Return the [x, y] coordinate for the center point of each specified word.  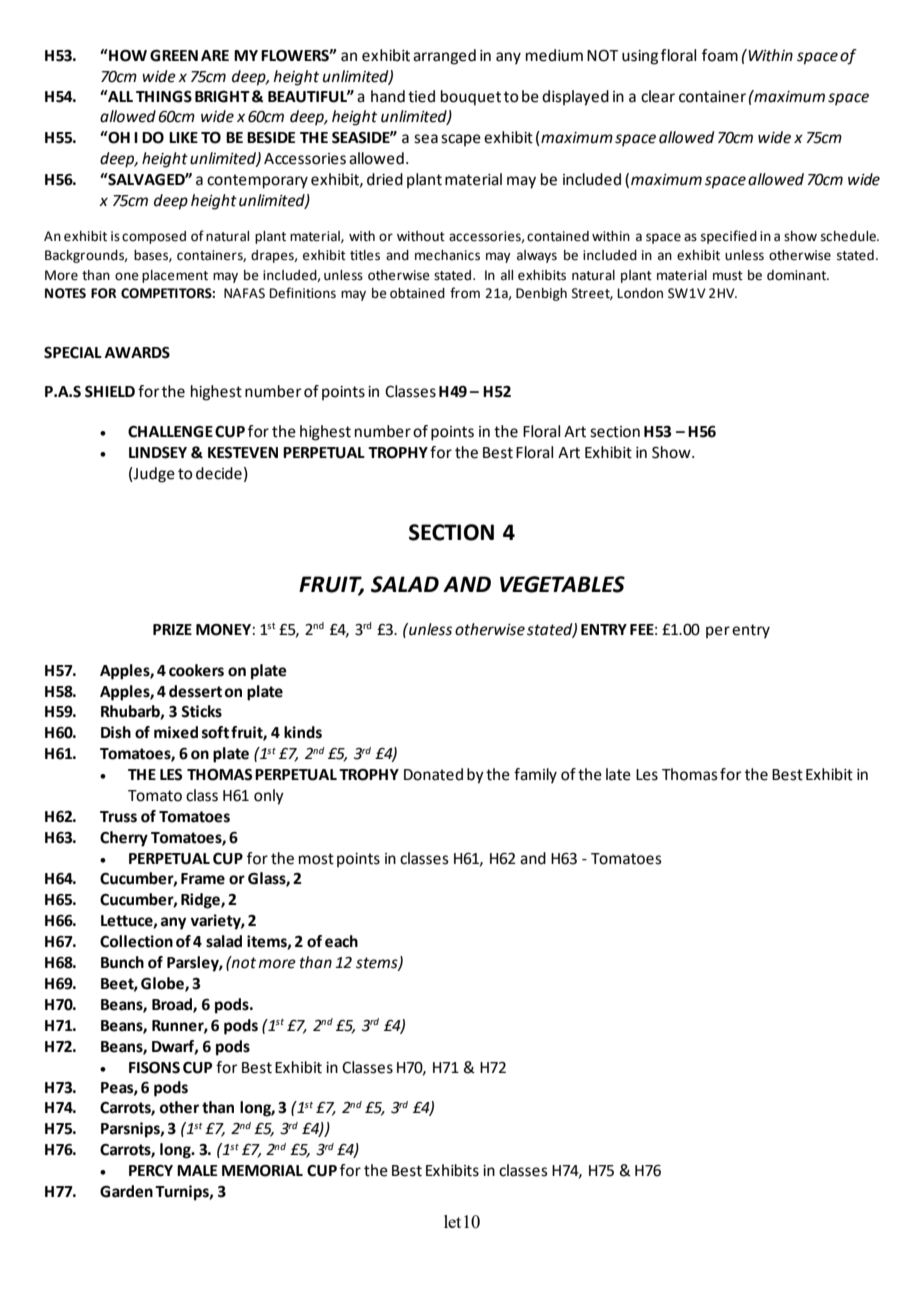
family [535, 776]
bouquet [471, 98]
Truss [118, 817]
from [465, 293]
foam [720, 55]
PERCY [151, 1171]
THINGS [164, 97]
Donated [433, 774]
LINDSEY [158, 453]
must [728, 276]
